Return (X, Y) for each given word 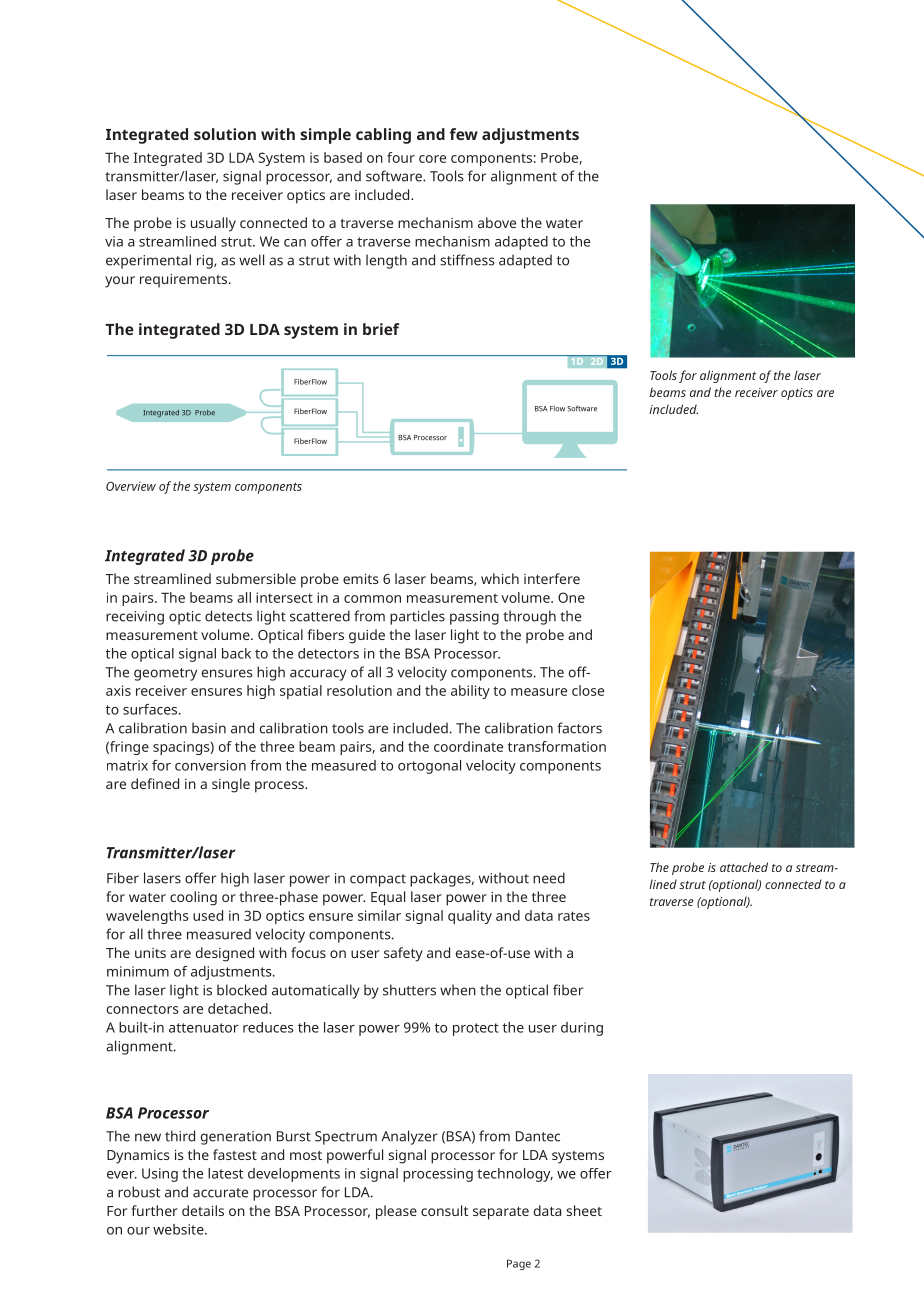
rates (574, 916)
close (588, 690)
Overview (131, 486)
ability (470, 692)
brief (381, 329)
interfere (552, 578)
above (497, 222)
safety (403, 954)
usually (213, 224)
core (432, 159)
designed (225, 954)
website (179, 1229)
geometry (165, 674)
